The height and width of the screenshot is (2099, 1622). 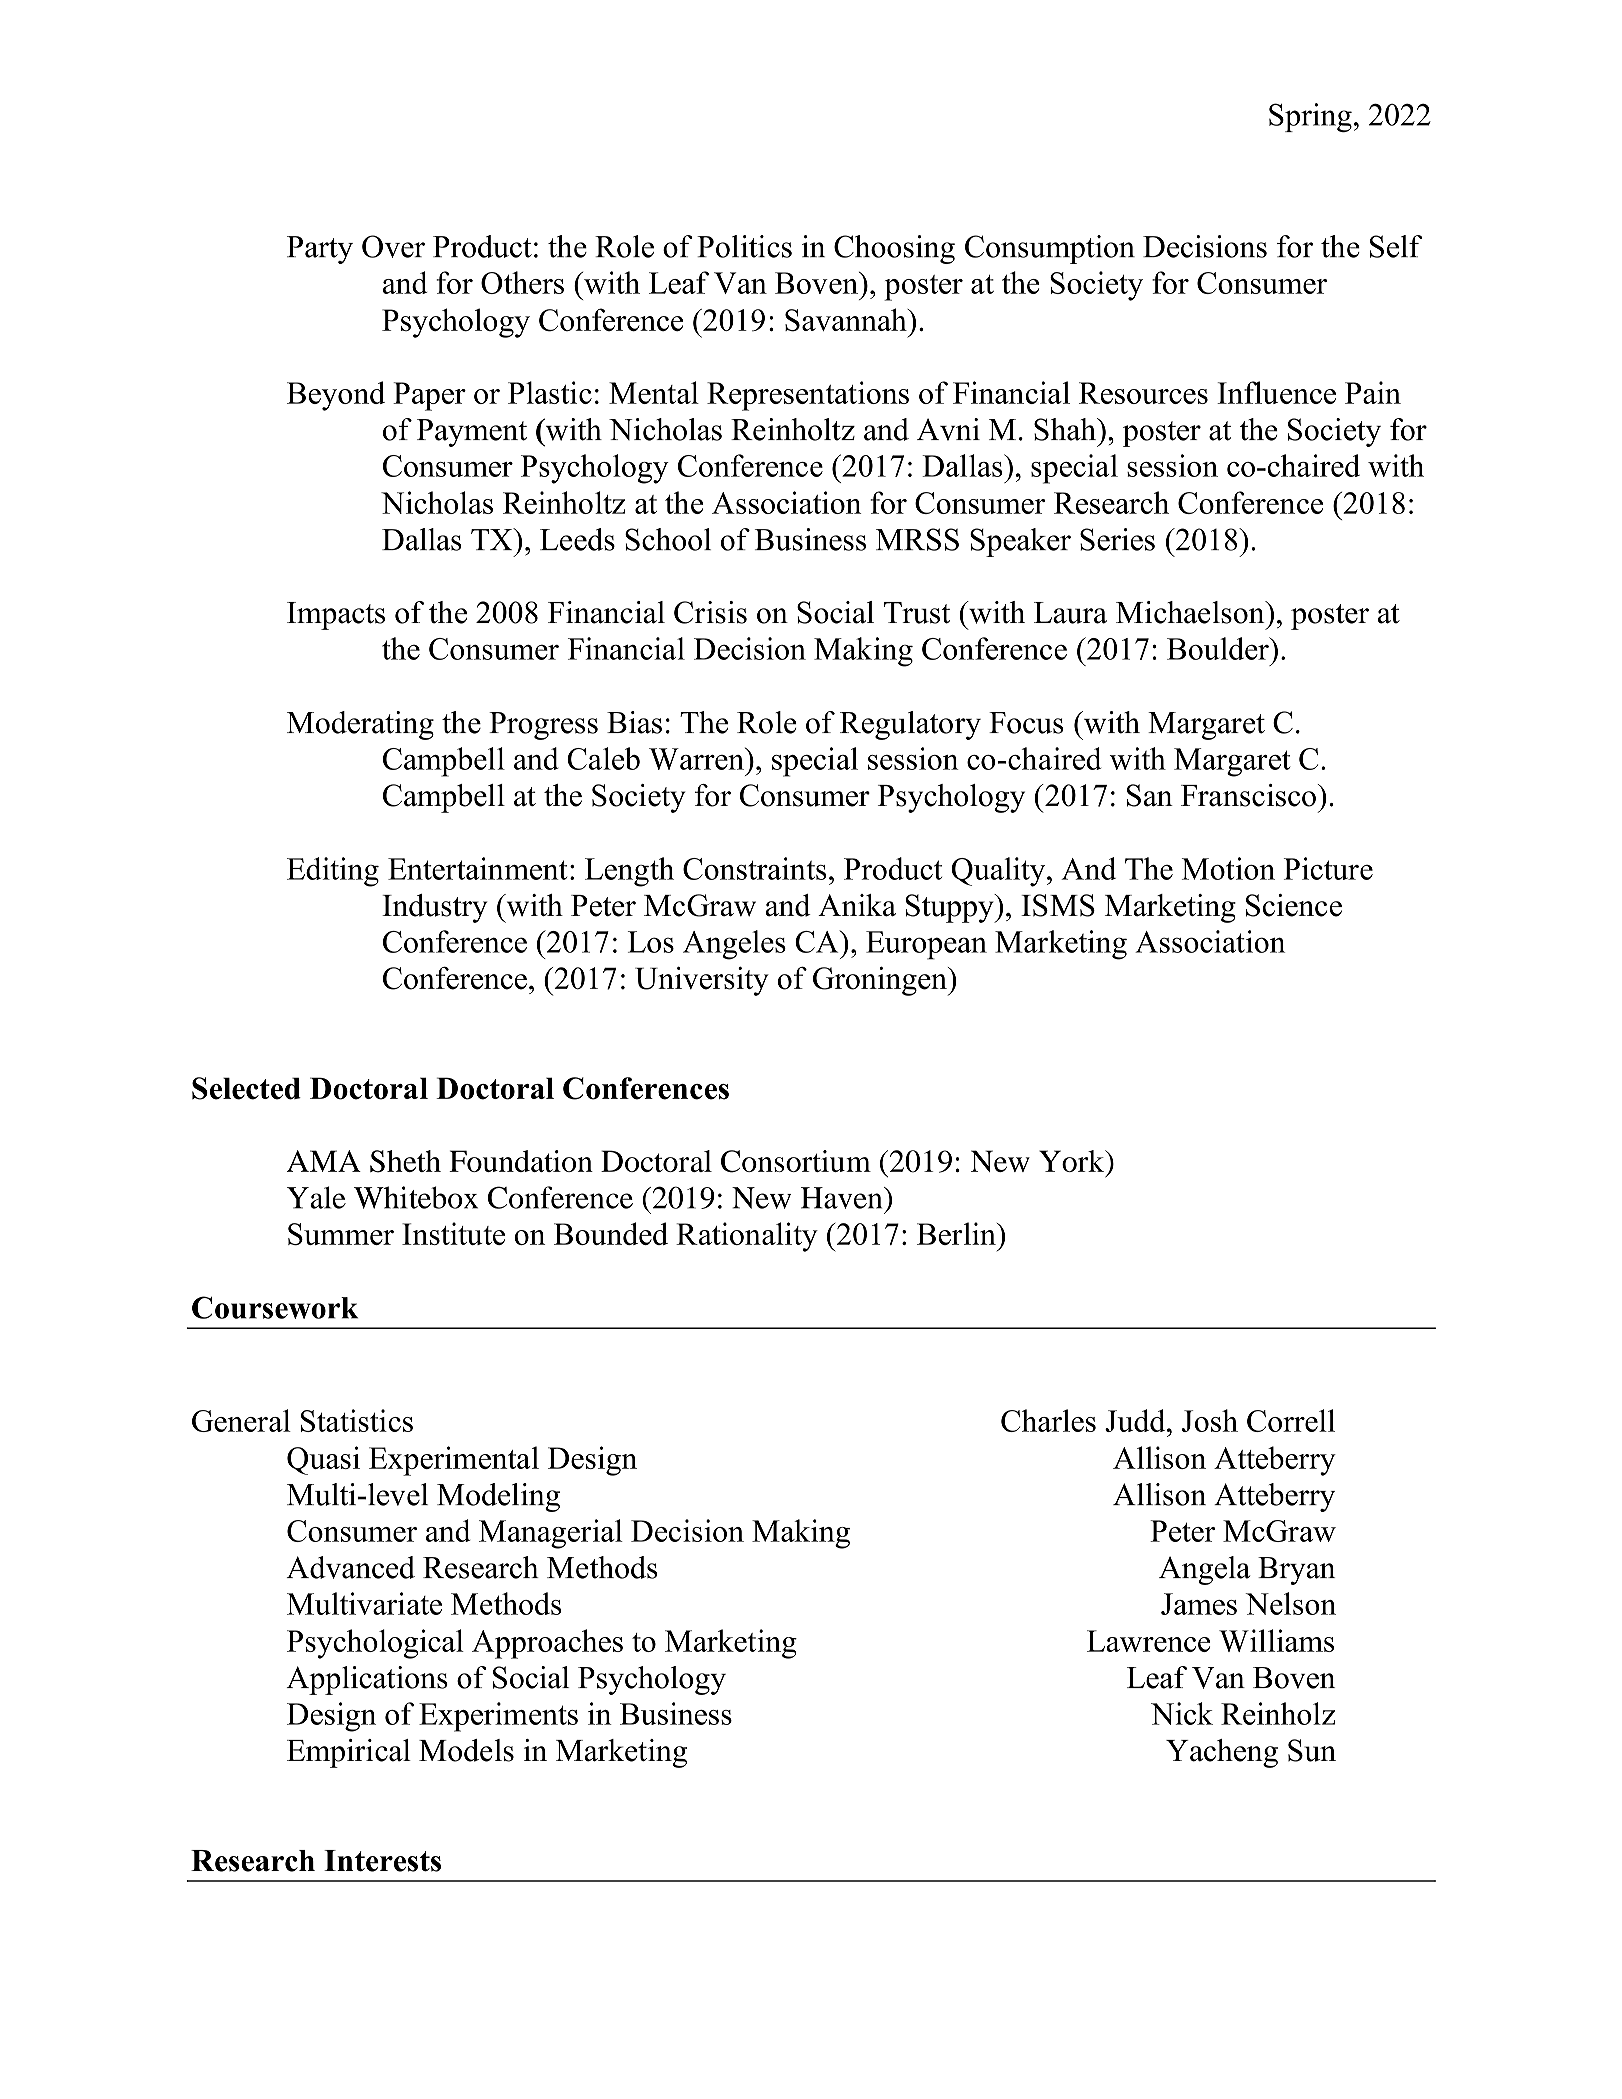 I want to click on Spring, so click(x=1310, y=117).
